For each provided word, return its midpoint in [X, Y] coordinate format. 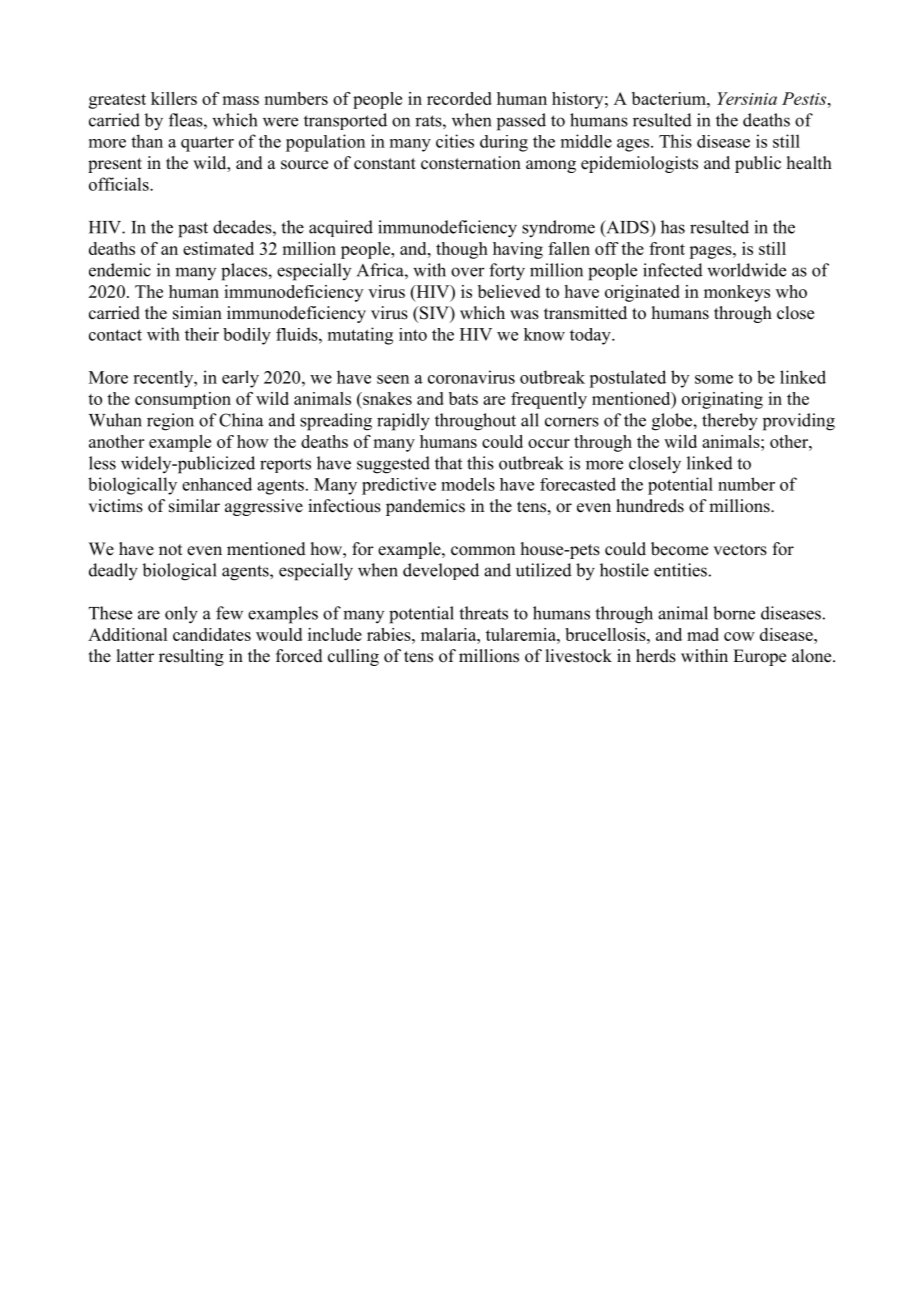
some [714, 379]
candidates [212, 634]
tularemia [522, 634]
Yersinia [747, 98]
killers [174, 98]
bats [463, 398]
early [240, 379]
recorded [459, 98]
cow [739, 636]
